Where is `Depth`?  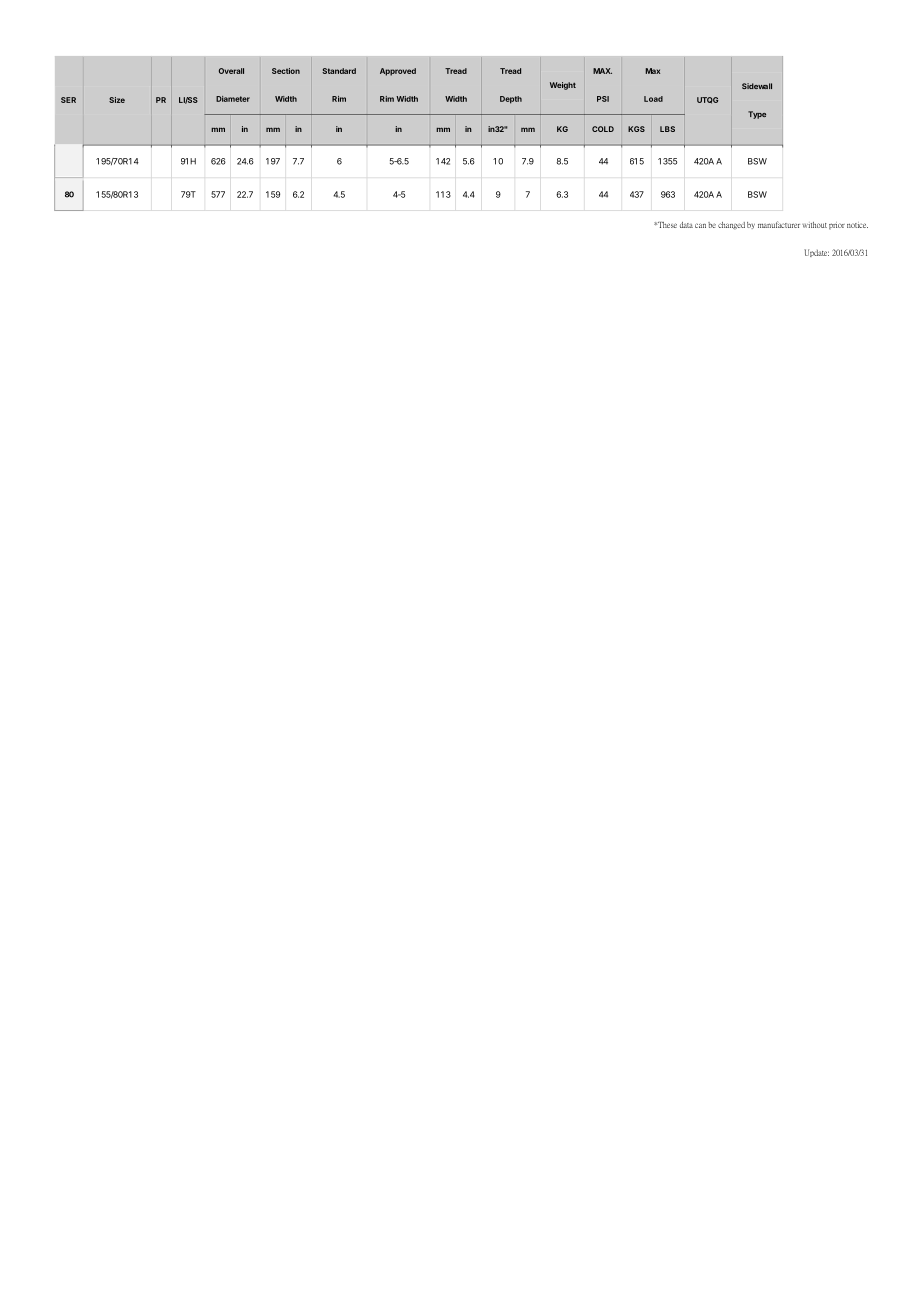
Depth is located at coordinates (511, 100).
